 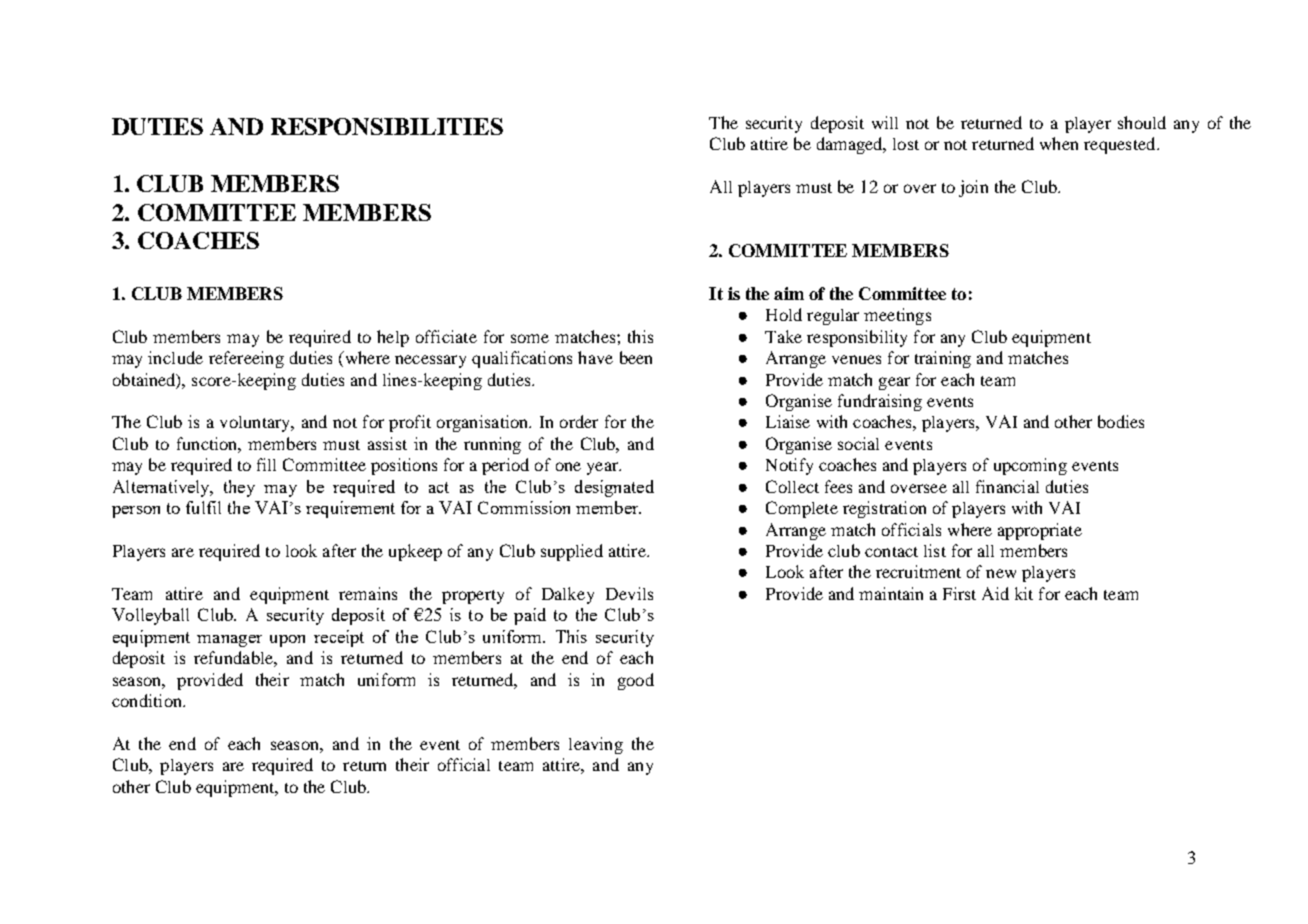 What do you see at coordinates (387, 126) in the document?
I see `RESPONSIBILITIES` at bounding box center [387, 126].
